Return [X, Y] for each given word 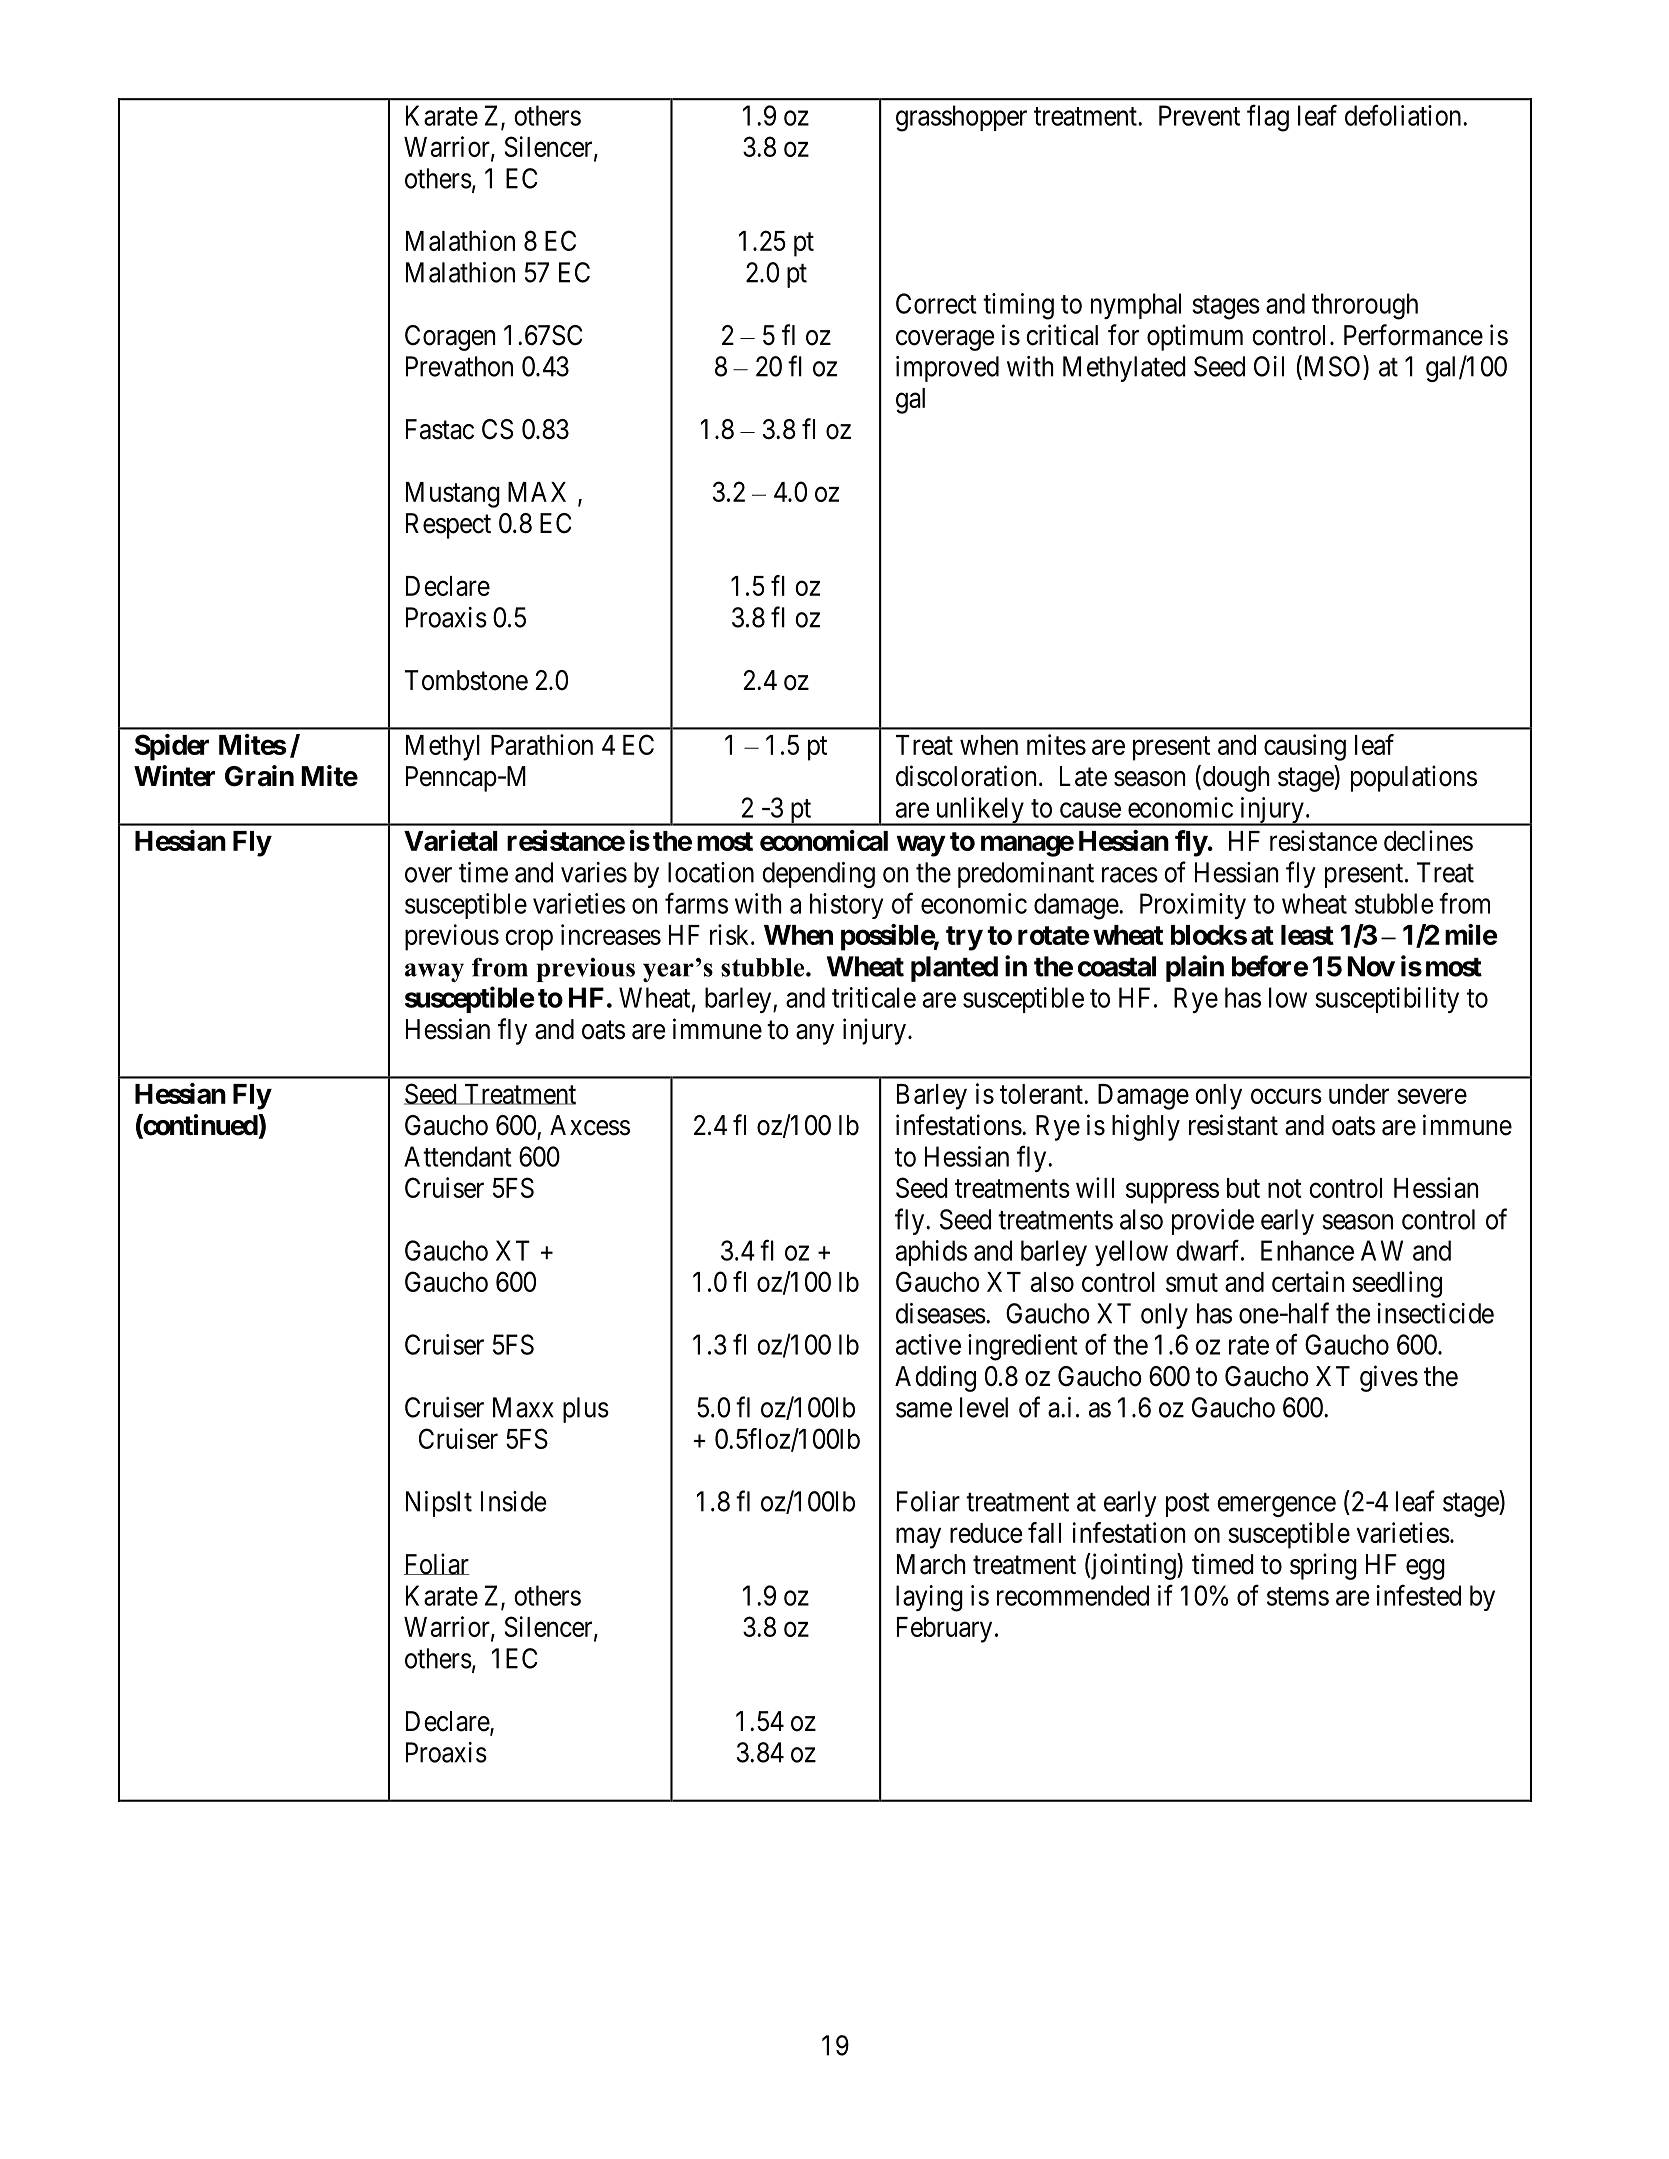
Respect [448, 526]
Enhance [1307, 1250]
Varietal [451, 840]
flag [1268, 118]
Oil [1269, 366]
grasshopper [961, 118]
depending [818, 875]
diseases [941, 1313]
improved [947, 369]
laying [929, 1598]
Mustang [453, 495]
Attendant [458, 1156]
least [1307, 935]
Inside [513, 1501]
